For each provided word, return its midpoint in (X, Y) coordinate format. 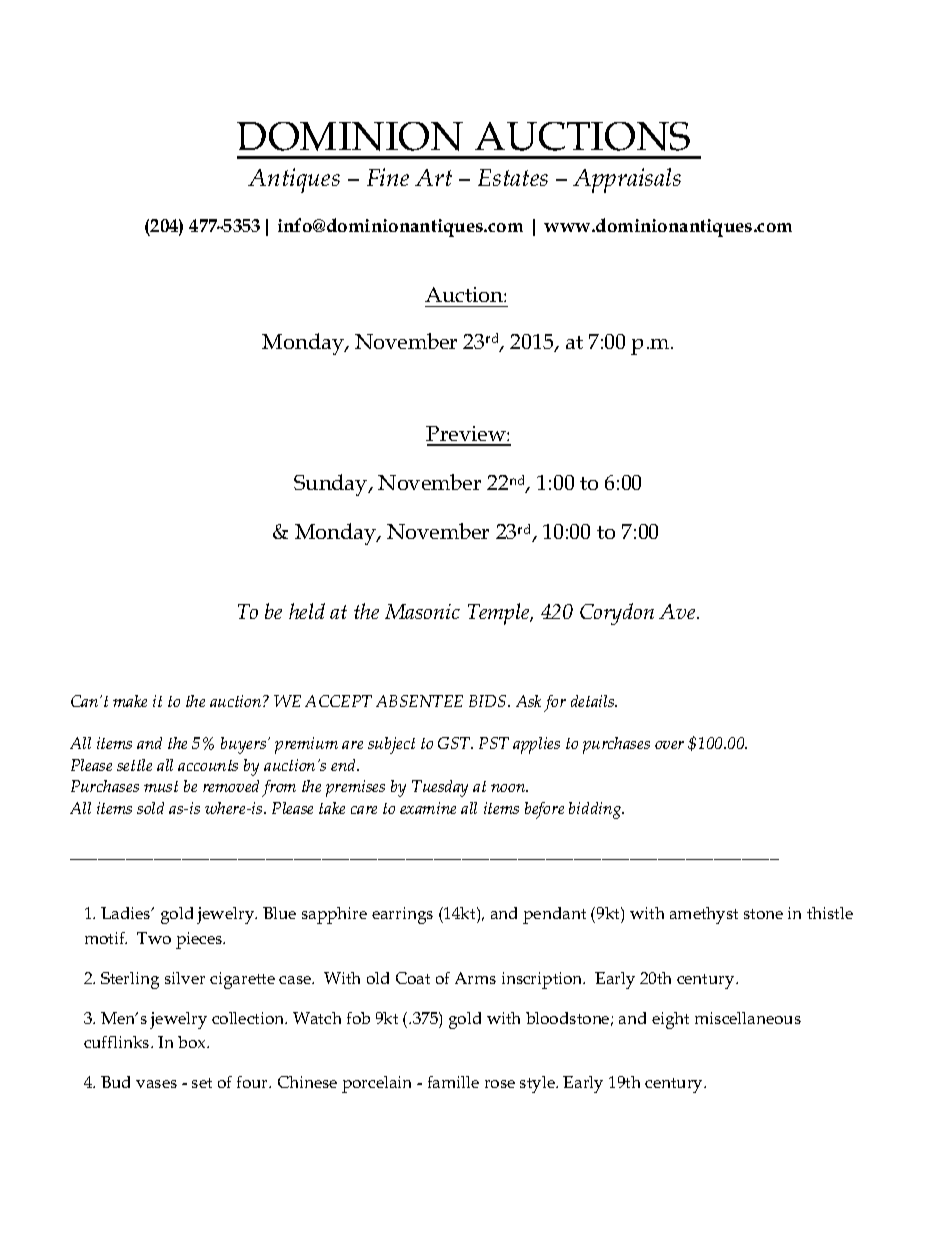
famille (453, 1082)
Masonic (422, 611)
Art (433, 177)
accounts (208, 765)
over (669, 745)
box (193, 1042)
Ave (678, 611)
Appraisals (627, 180)
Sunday (332, 485)
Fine (388, 177)
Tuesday (440, 788)
